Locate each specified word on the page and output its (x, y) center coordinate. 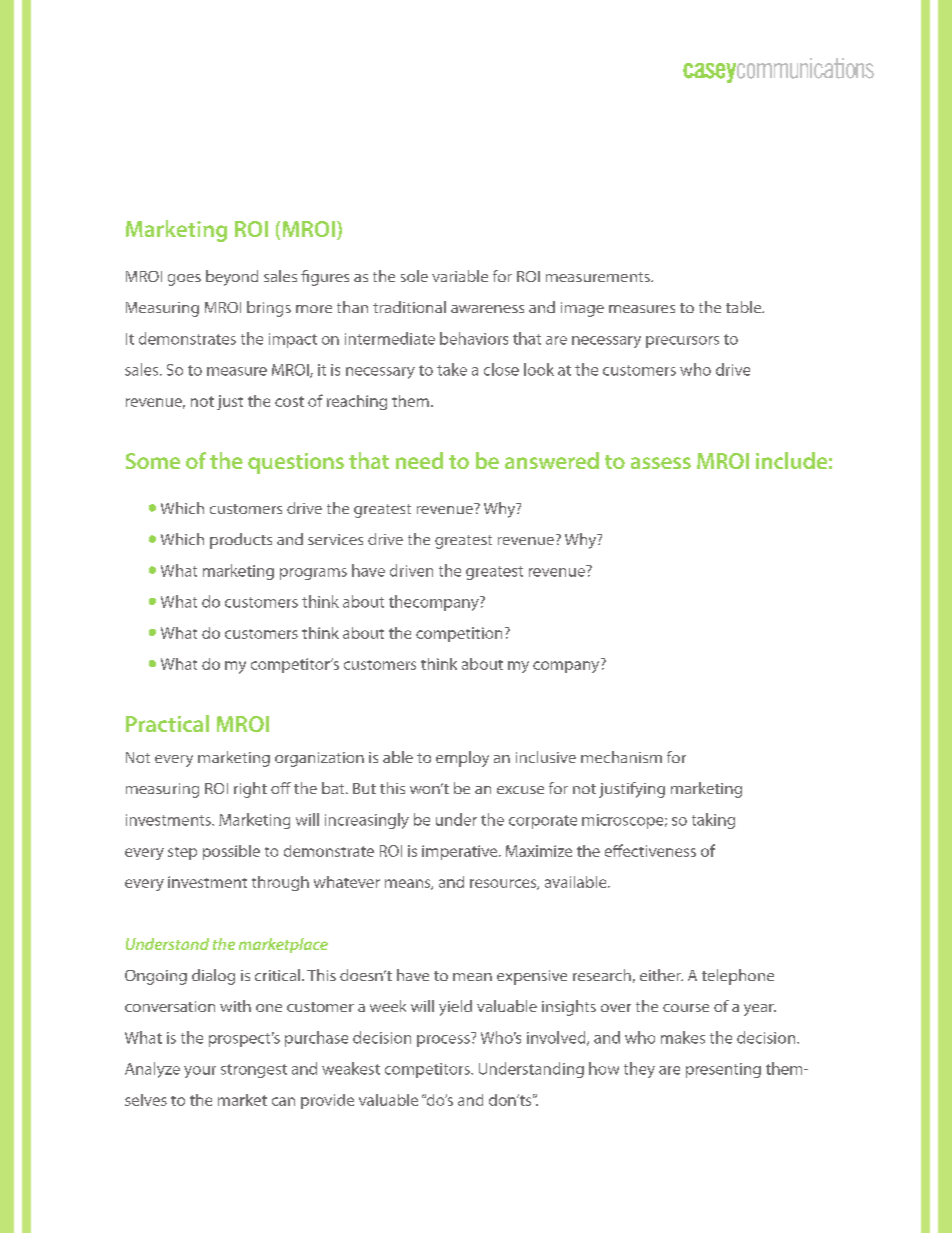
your (200, 1072)
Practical (167, 723)
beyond (232, 278)
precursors (682, 342)
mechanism (621, 757)
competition (459, 634)
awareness (487, 309)
